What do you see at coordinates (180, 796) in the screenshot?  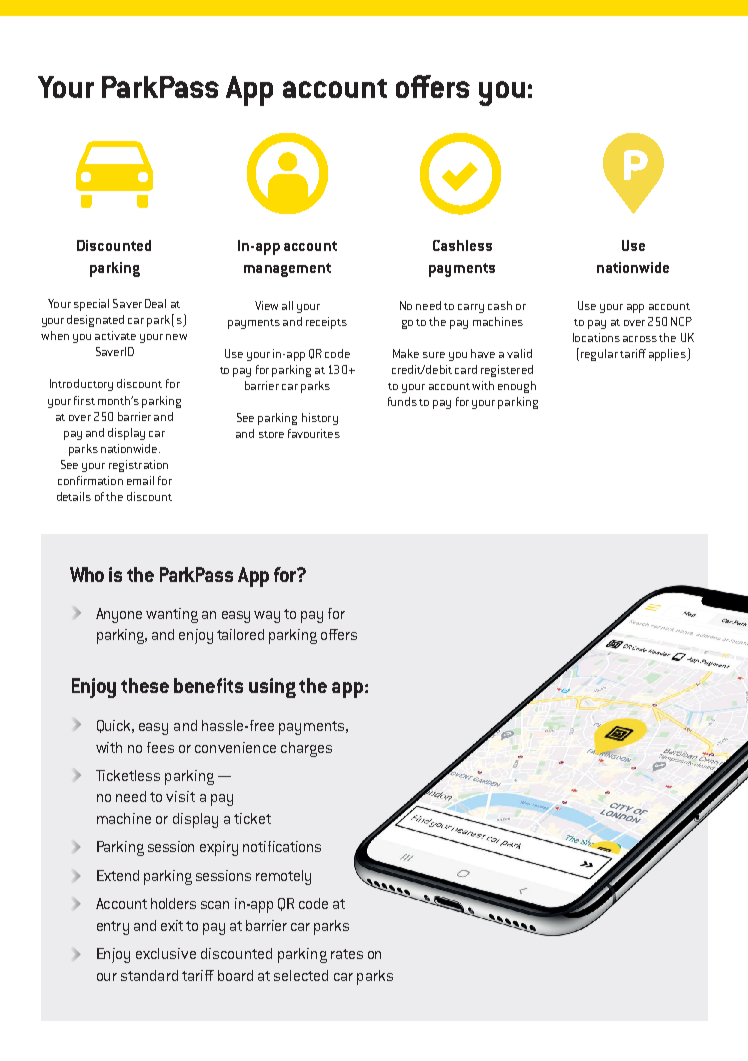 I see `visit` at bounding box center [180, 796].
